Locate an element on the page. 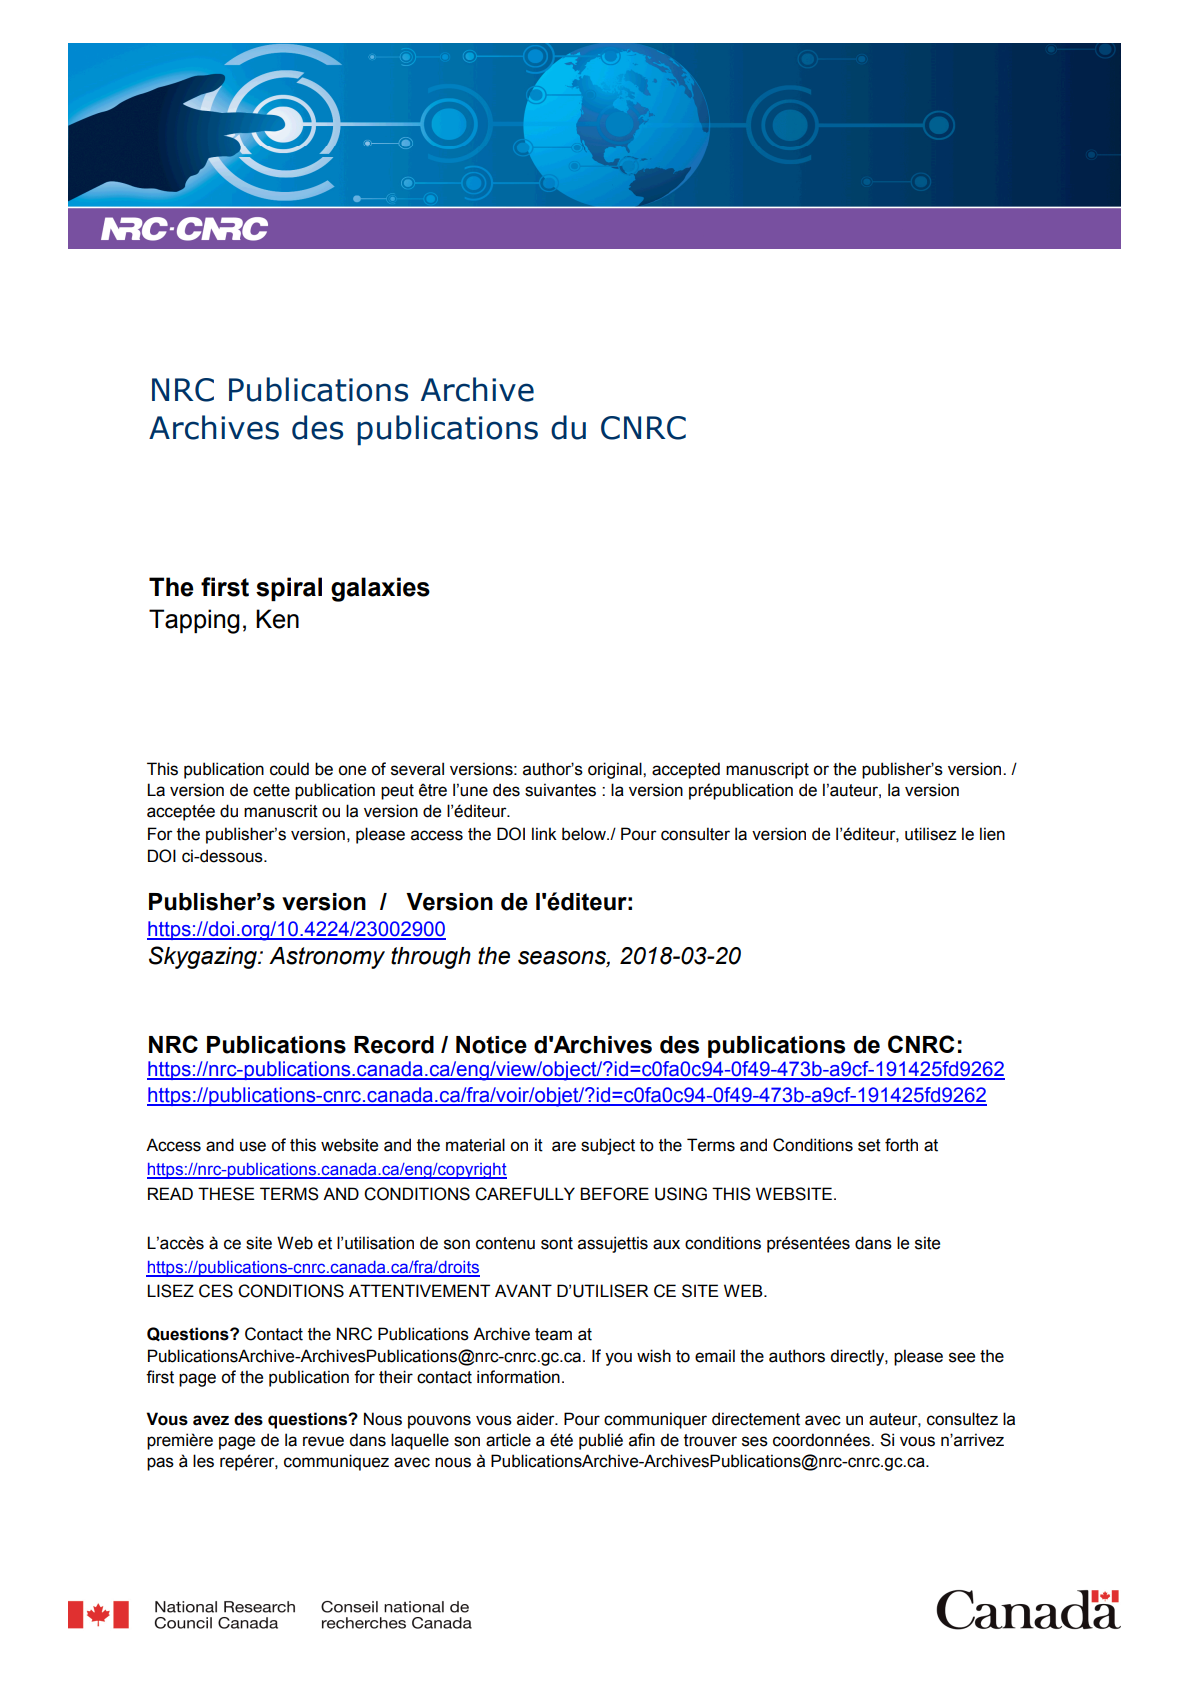 Image resolution: width=1189 pixels, height=1682 pixels. Astronomy is located at coordinates (327, 958).
